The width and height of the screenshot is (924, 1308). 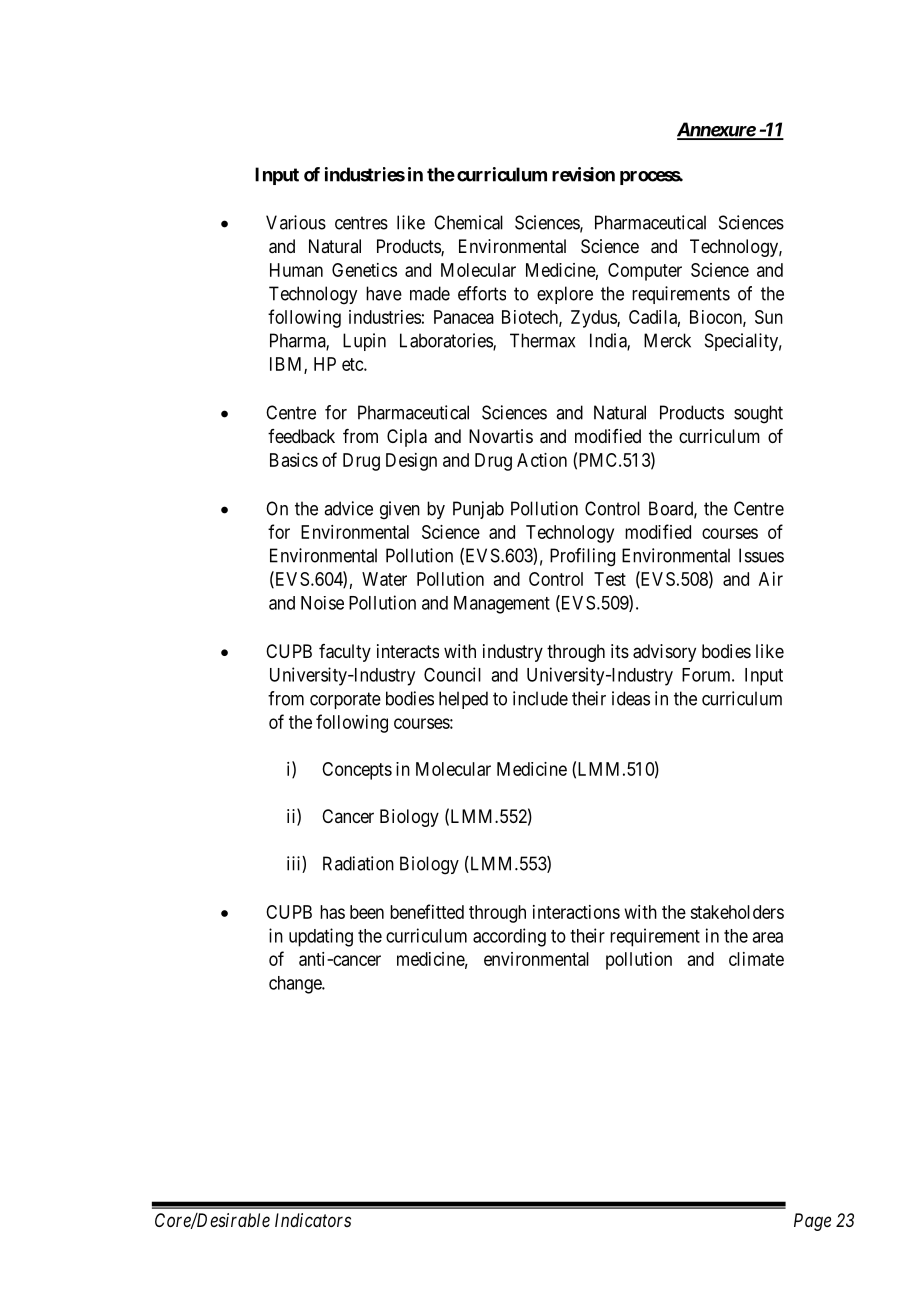 What do you see at coordinates (313, 1220) in the screenshot?
I see `Indicators` at bounding box center [313, 1220].
